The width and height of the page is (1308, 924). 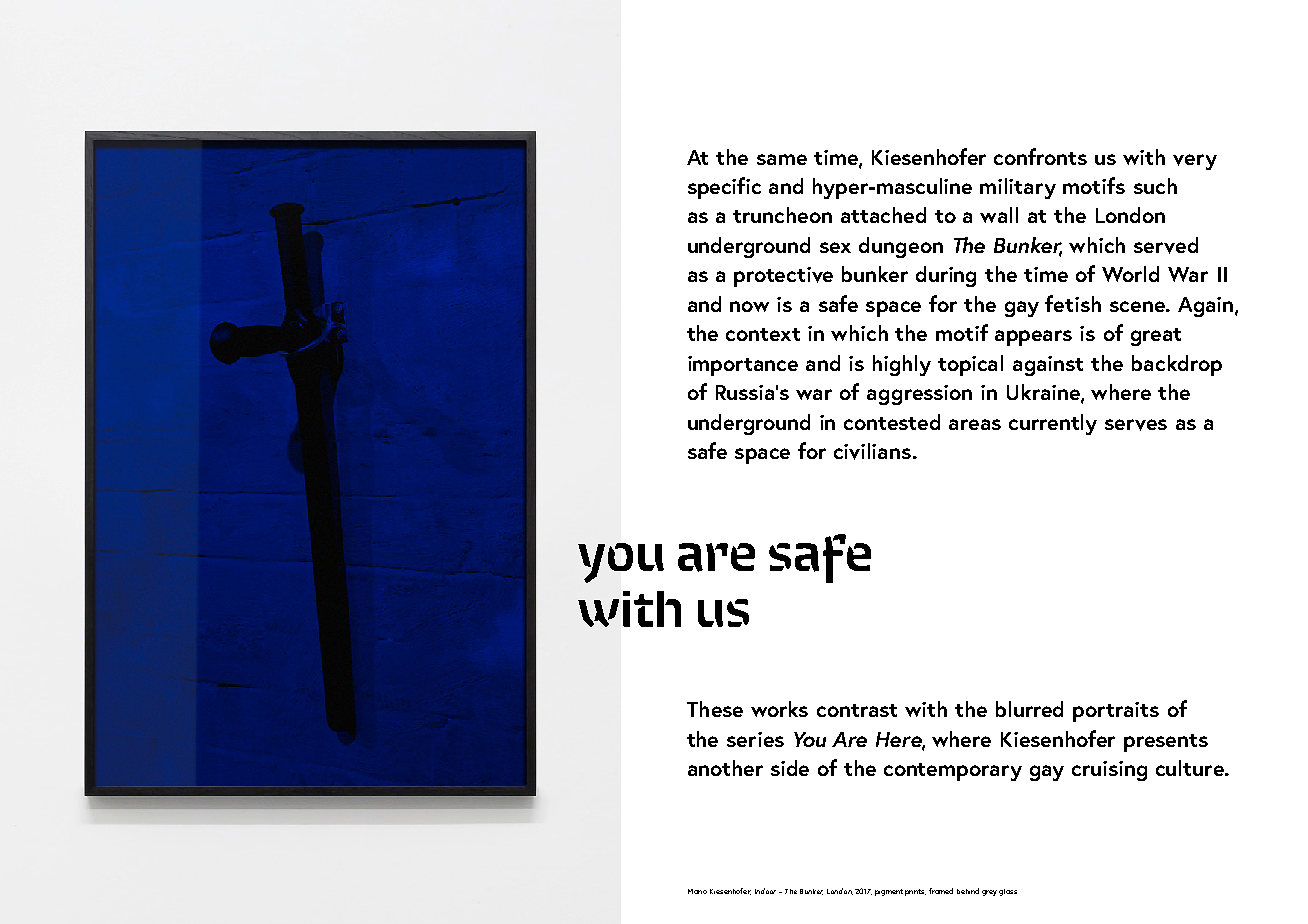 What do you see at coordinates (999, 215) in the page?
I see `wall` at bounding box center [999, 215].
